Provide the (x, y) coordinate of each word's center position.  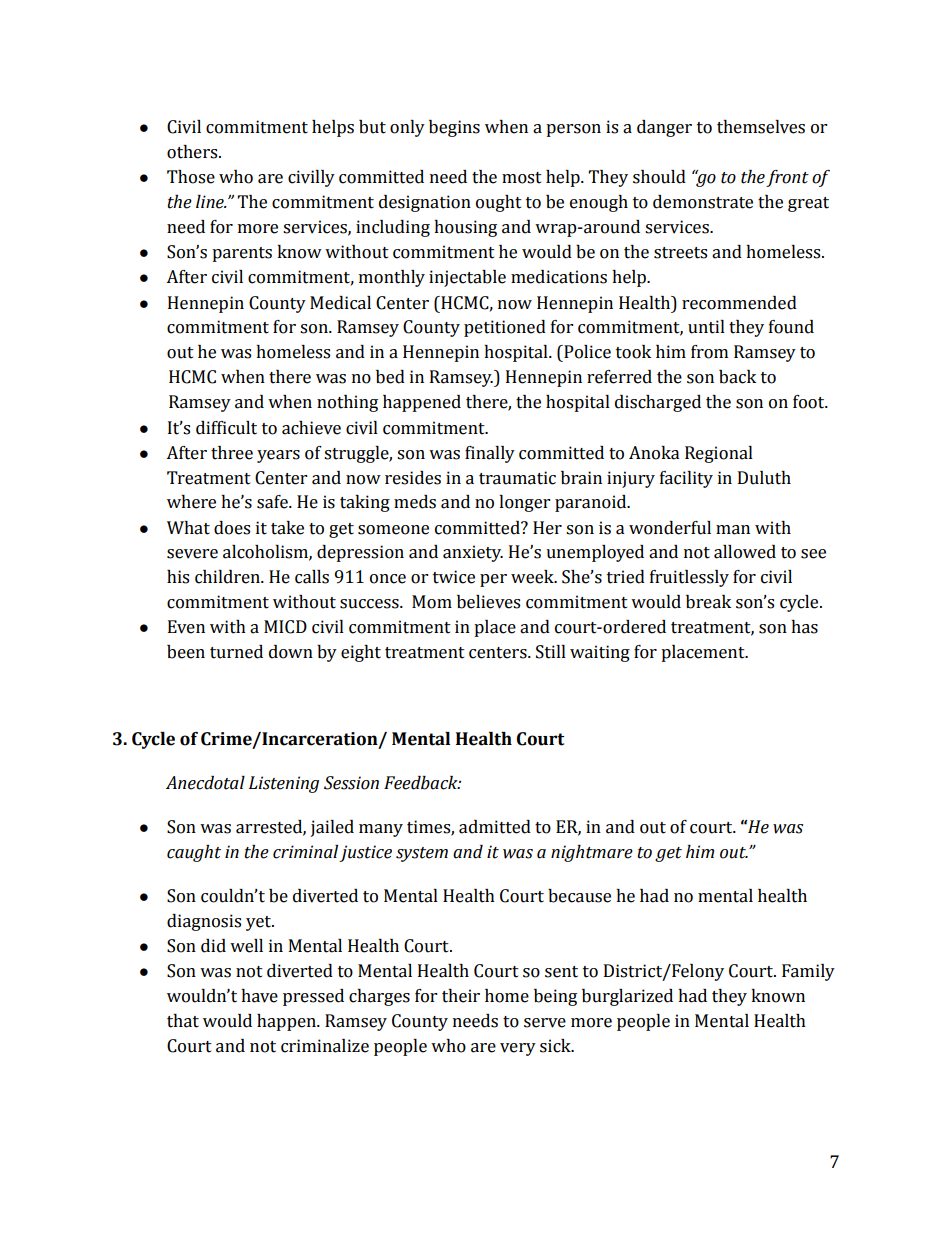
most (522, 178)
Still (551, 652)
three (232, 453)
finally (490, 454)
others (193, 152)
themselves (761, 127)
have (259, 996)
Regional (719, 454)
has (804, 627)
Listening (284, 784)
